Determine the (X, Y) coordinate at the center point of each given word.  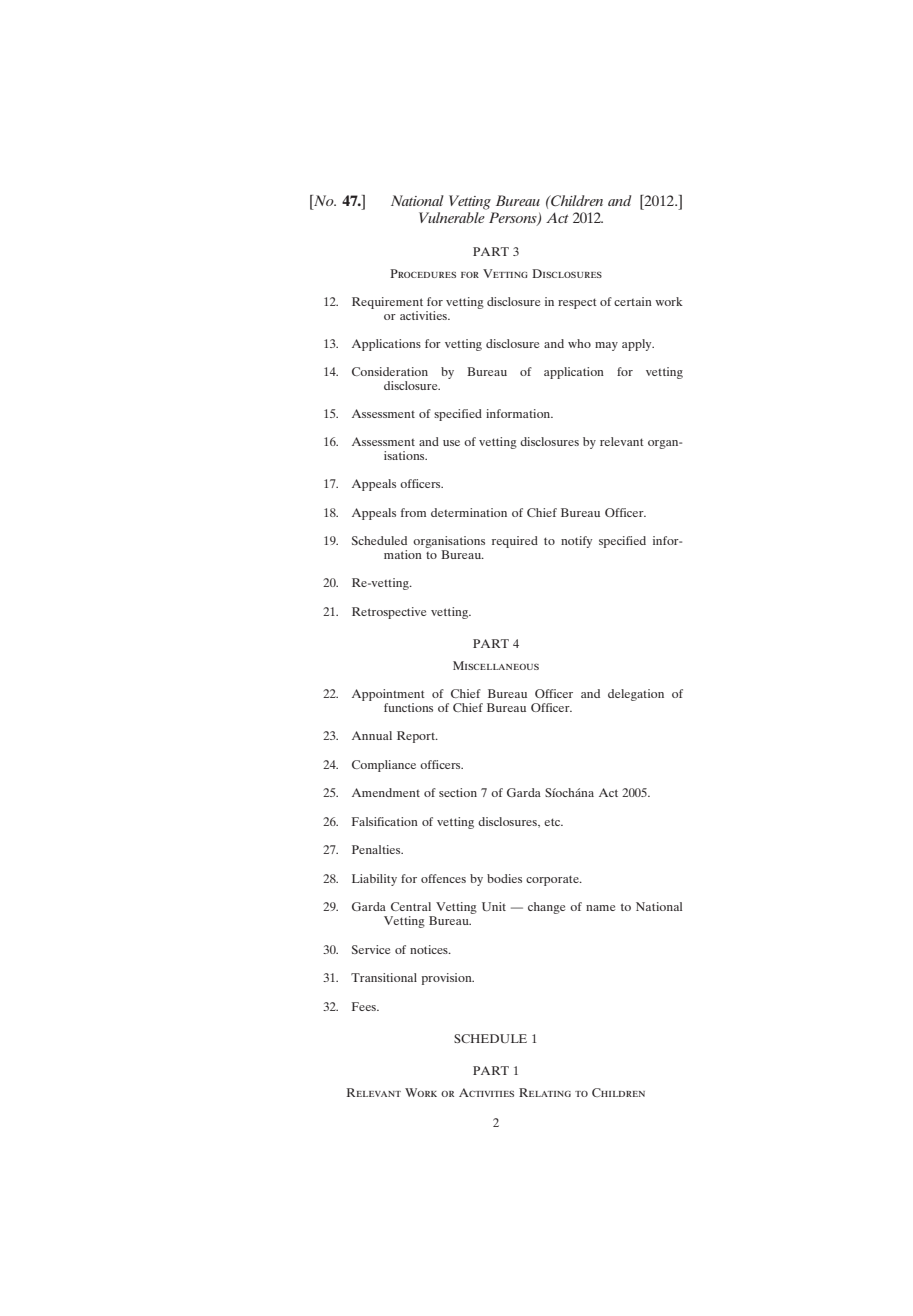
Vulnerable (453, 216)
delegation (636, 695)
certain (633, 301)
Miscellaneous (496, 665)
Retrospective (389, 613)
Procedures (423, 273)
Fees (365, 1006)
